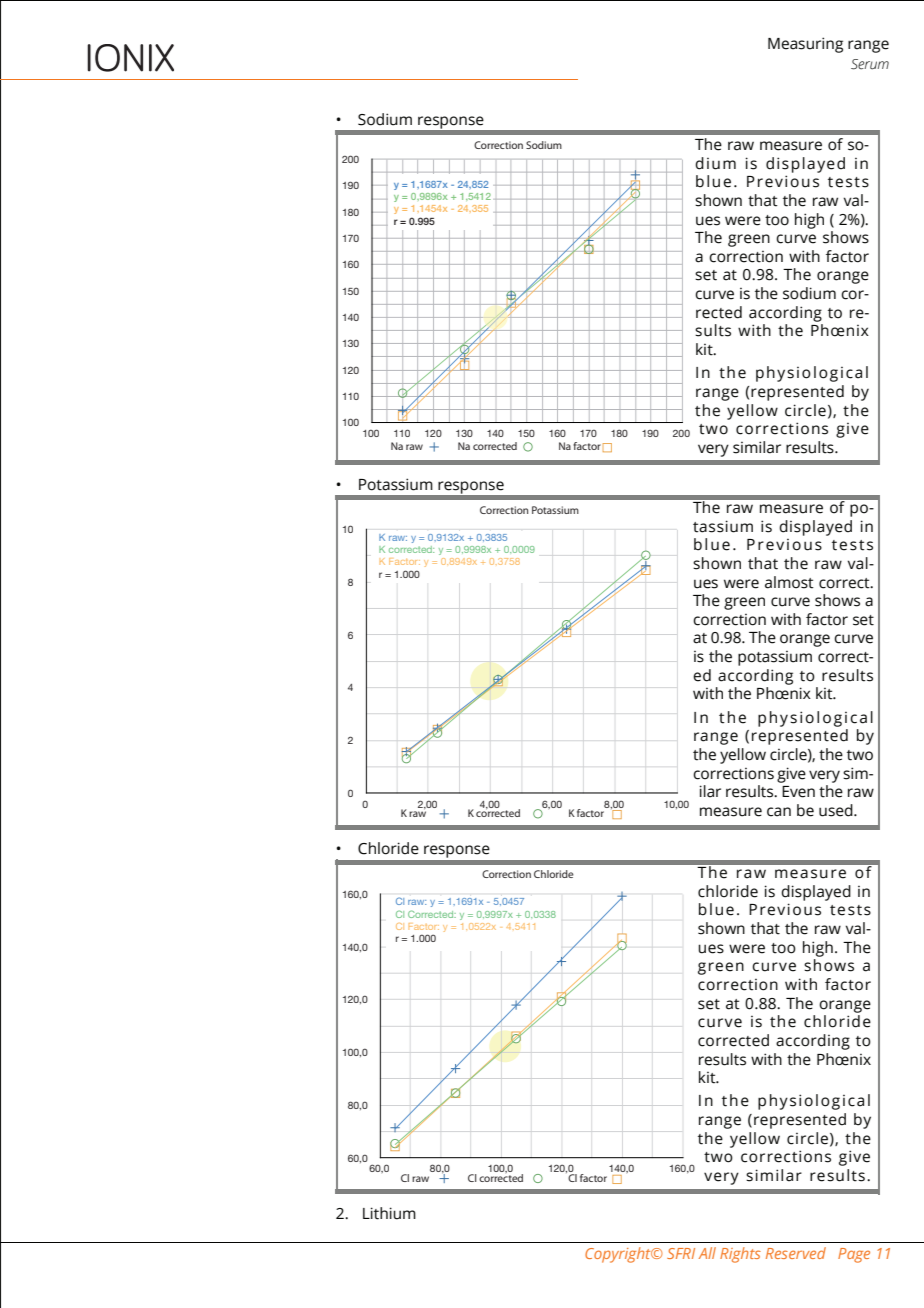 This document has height=1308, width=924. Describe the element at coordinates (789, 582) in the document. I see `almost` at that location.
